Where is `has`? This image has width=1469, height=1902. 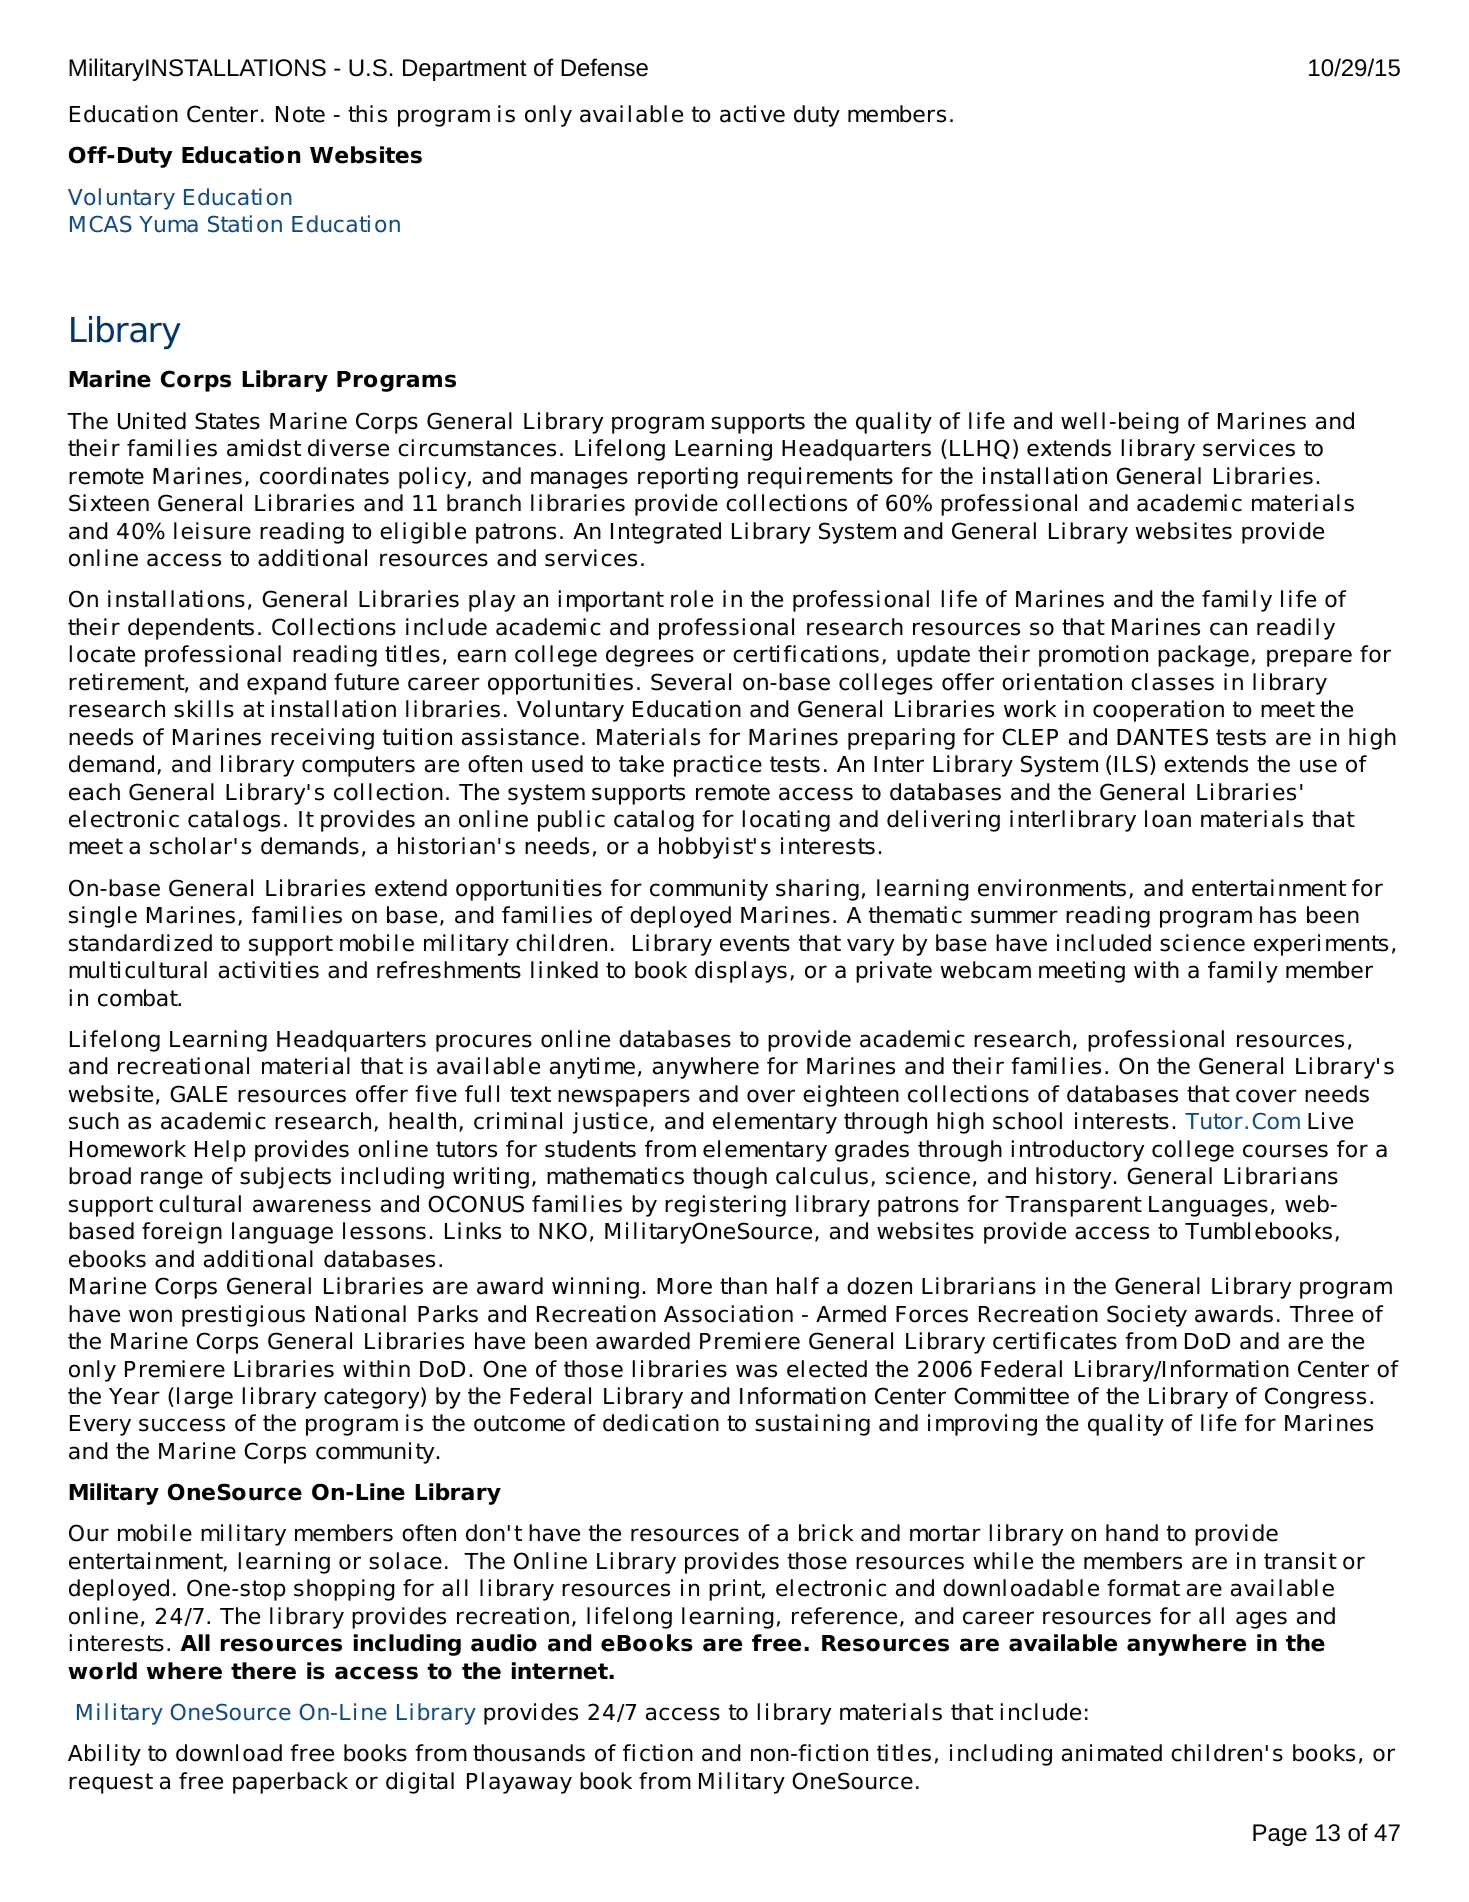
has is located at coordinates (1278, 915).
